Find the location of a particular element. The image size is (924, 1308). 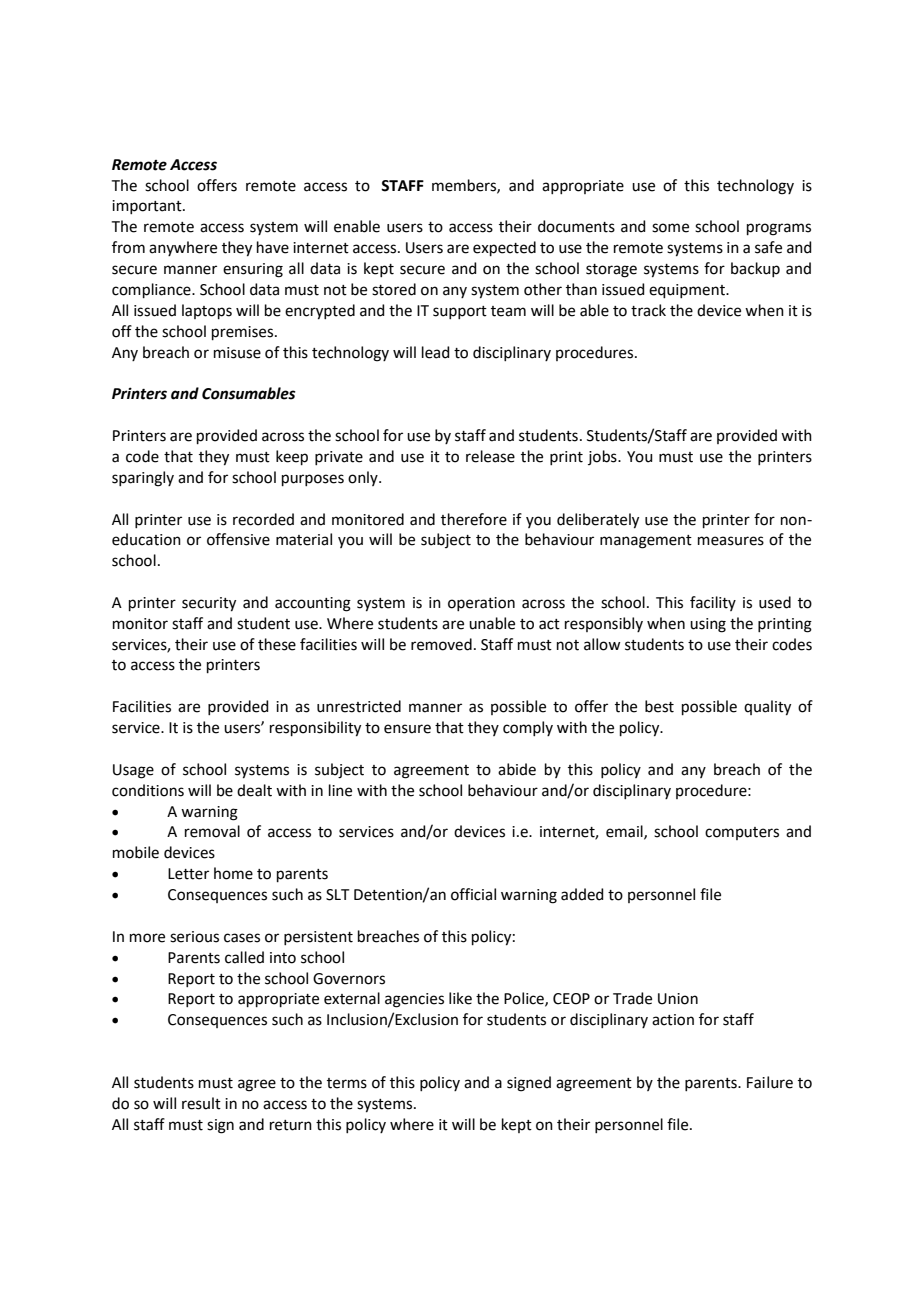

terms is located at coordinates (347, 1083).
